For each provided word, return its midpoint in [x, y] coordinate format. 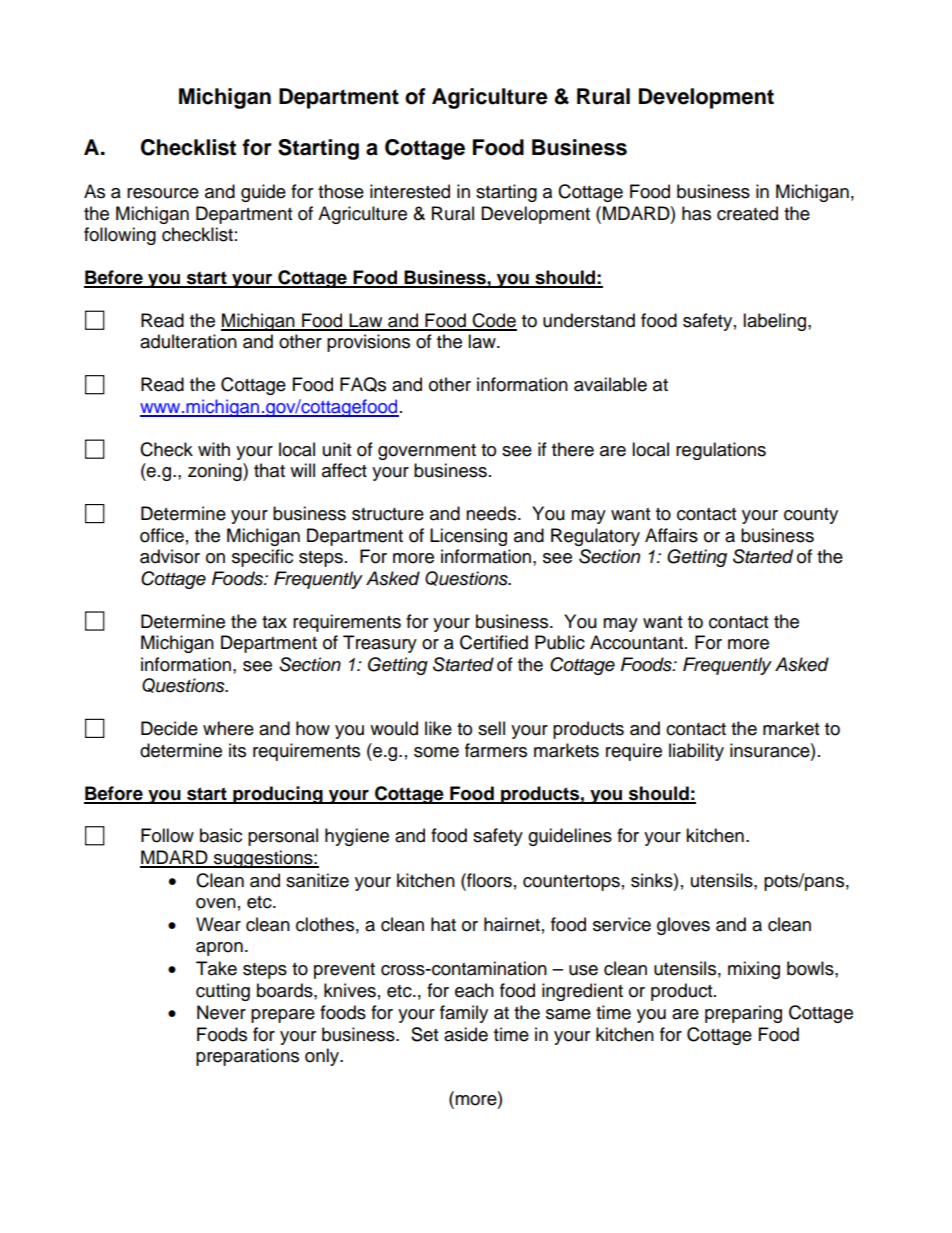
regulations [721, 451]
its [237, 750]
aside [466, 1034]
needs [491, 513]
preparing [743, 1014]
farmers [496, 750]
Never [221, 1012]
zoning [216, 472]
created [747, 213]
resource [163, 193]
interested [410, 191]
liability [696, 752]
